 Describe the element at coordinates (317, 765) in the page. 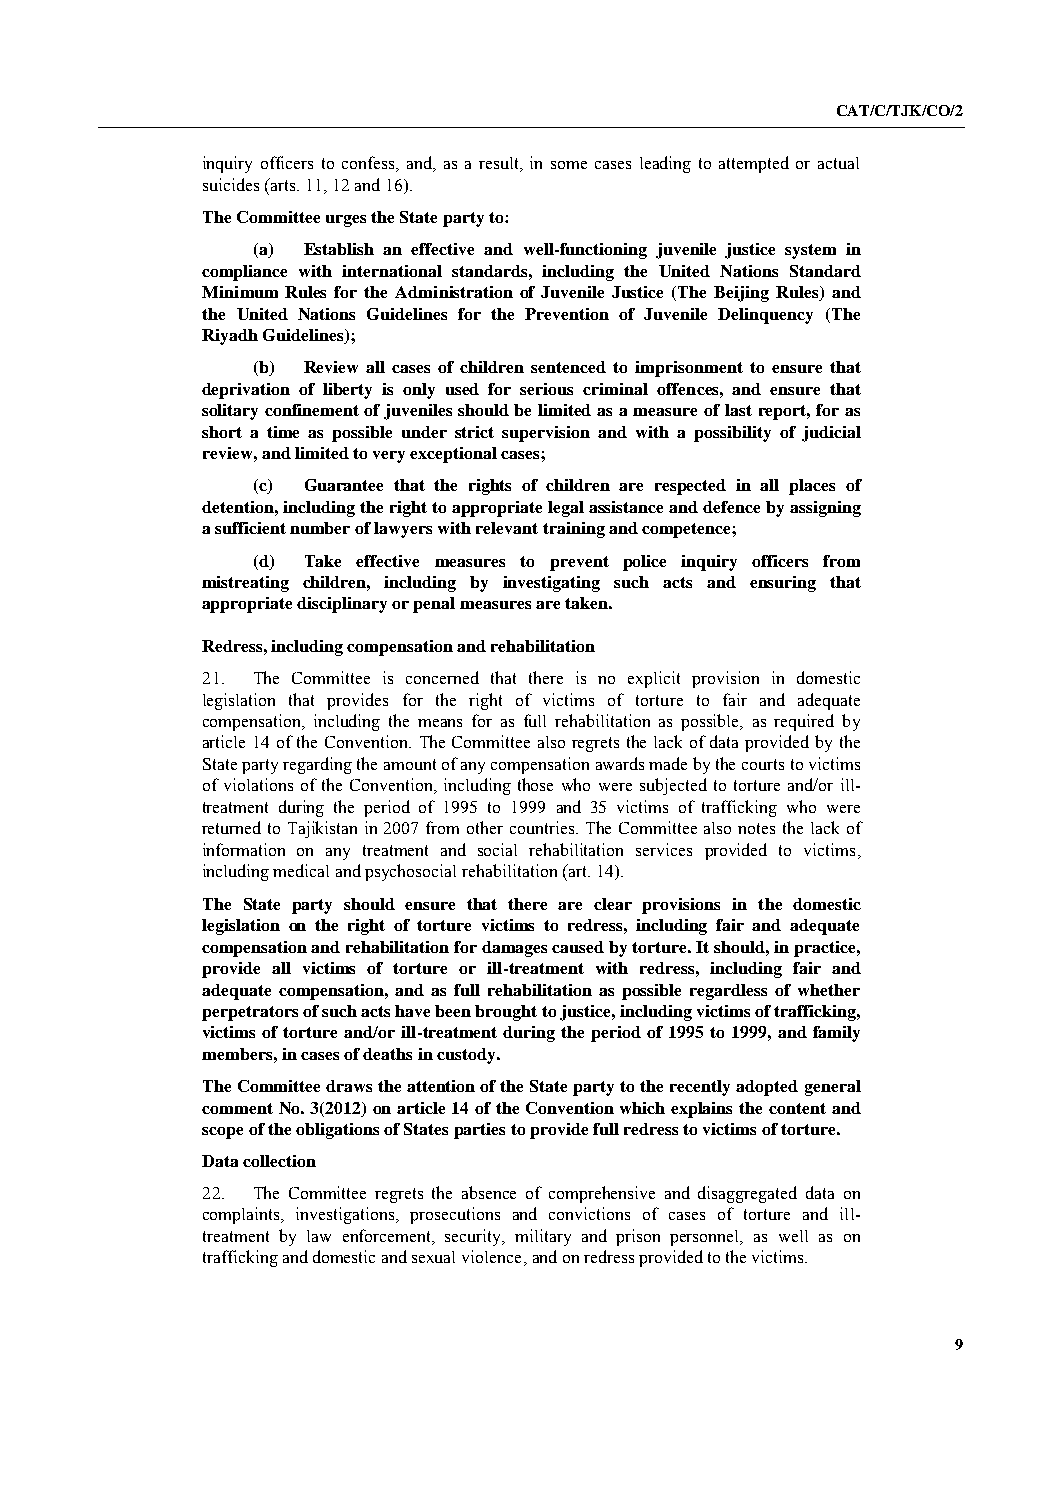

I see `regarding` at that location.
